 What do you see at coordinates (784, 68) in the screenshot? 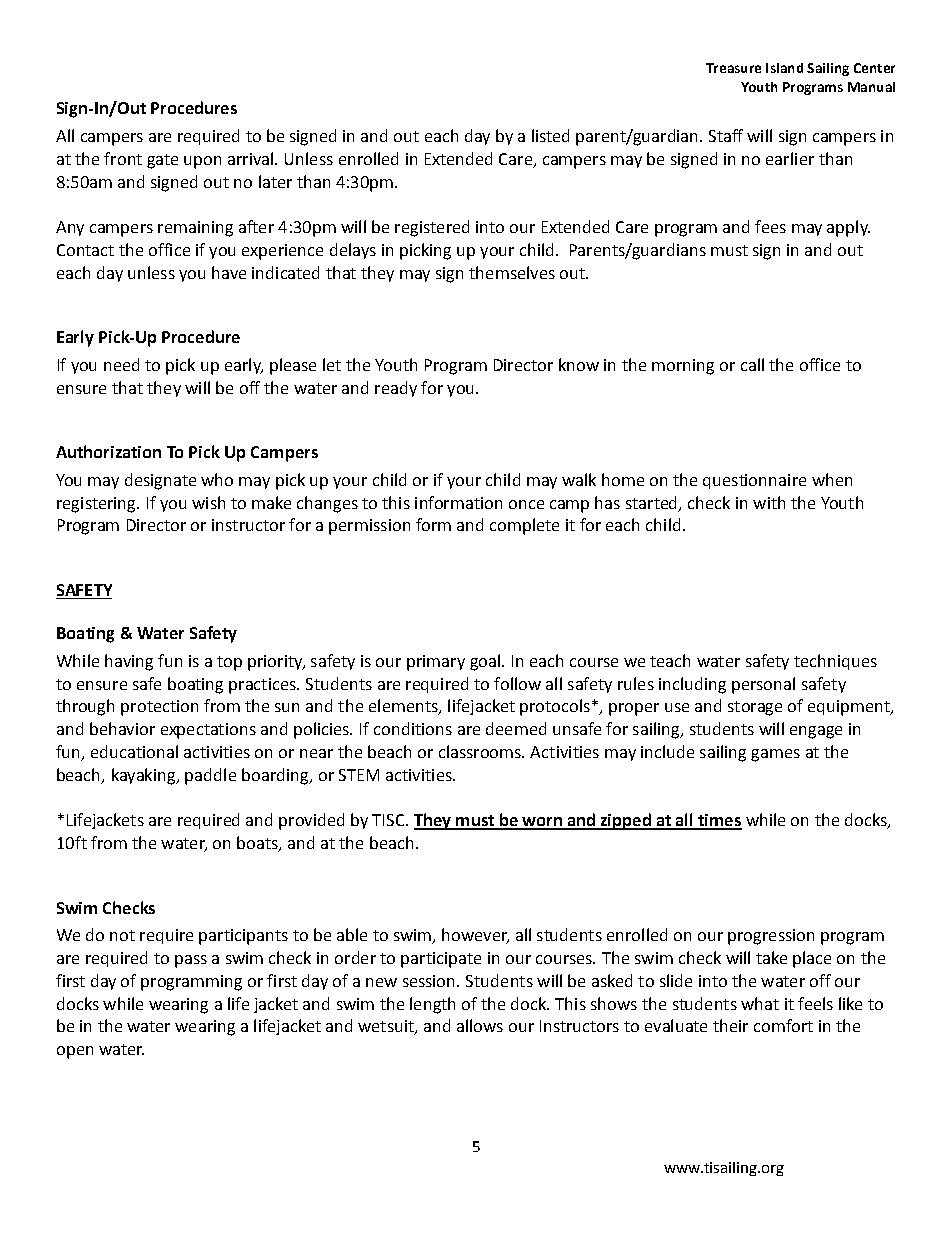
I see `Island` at bounding box center [784, 68].
